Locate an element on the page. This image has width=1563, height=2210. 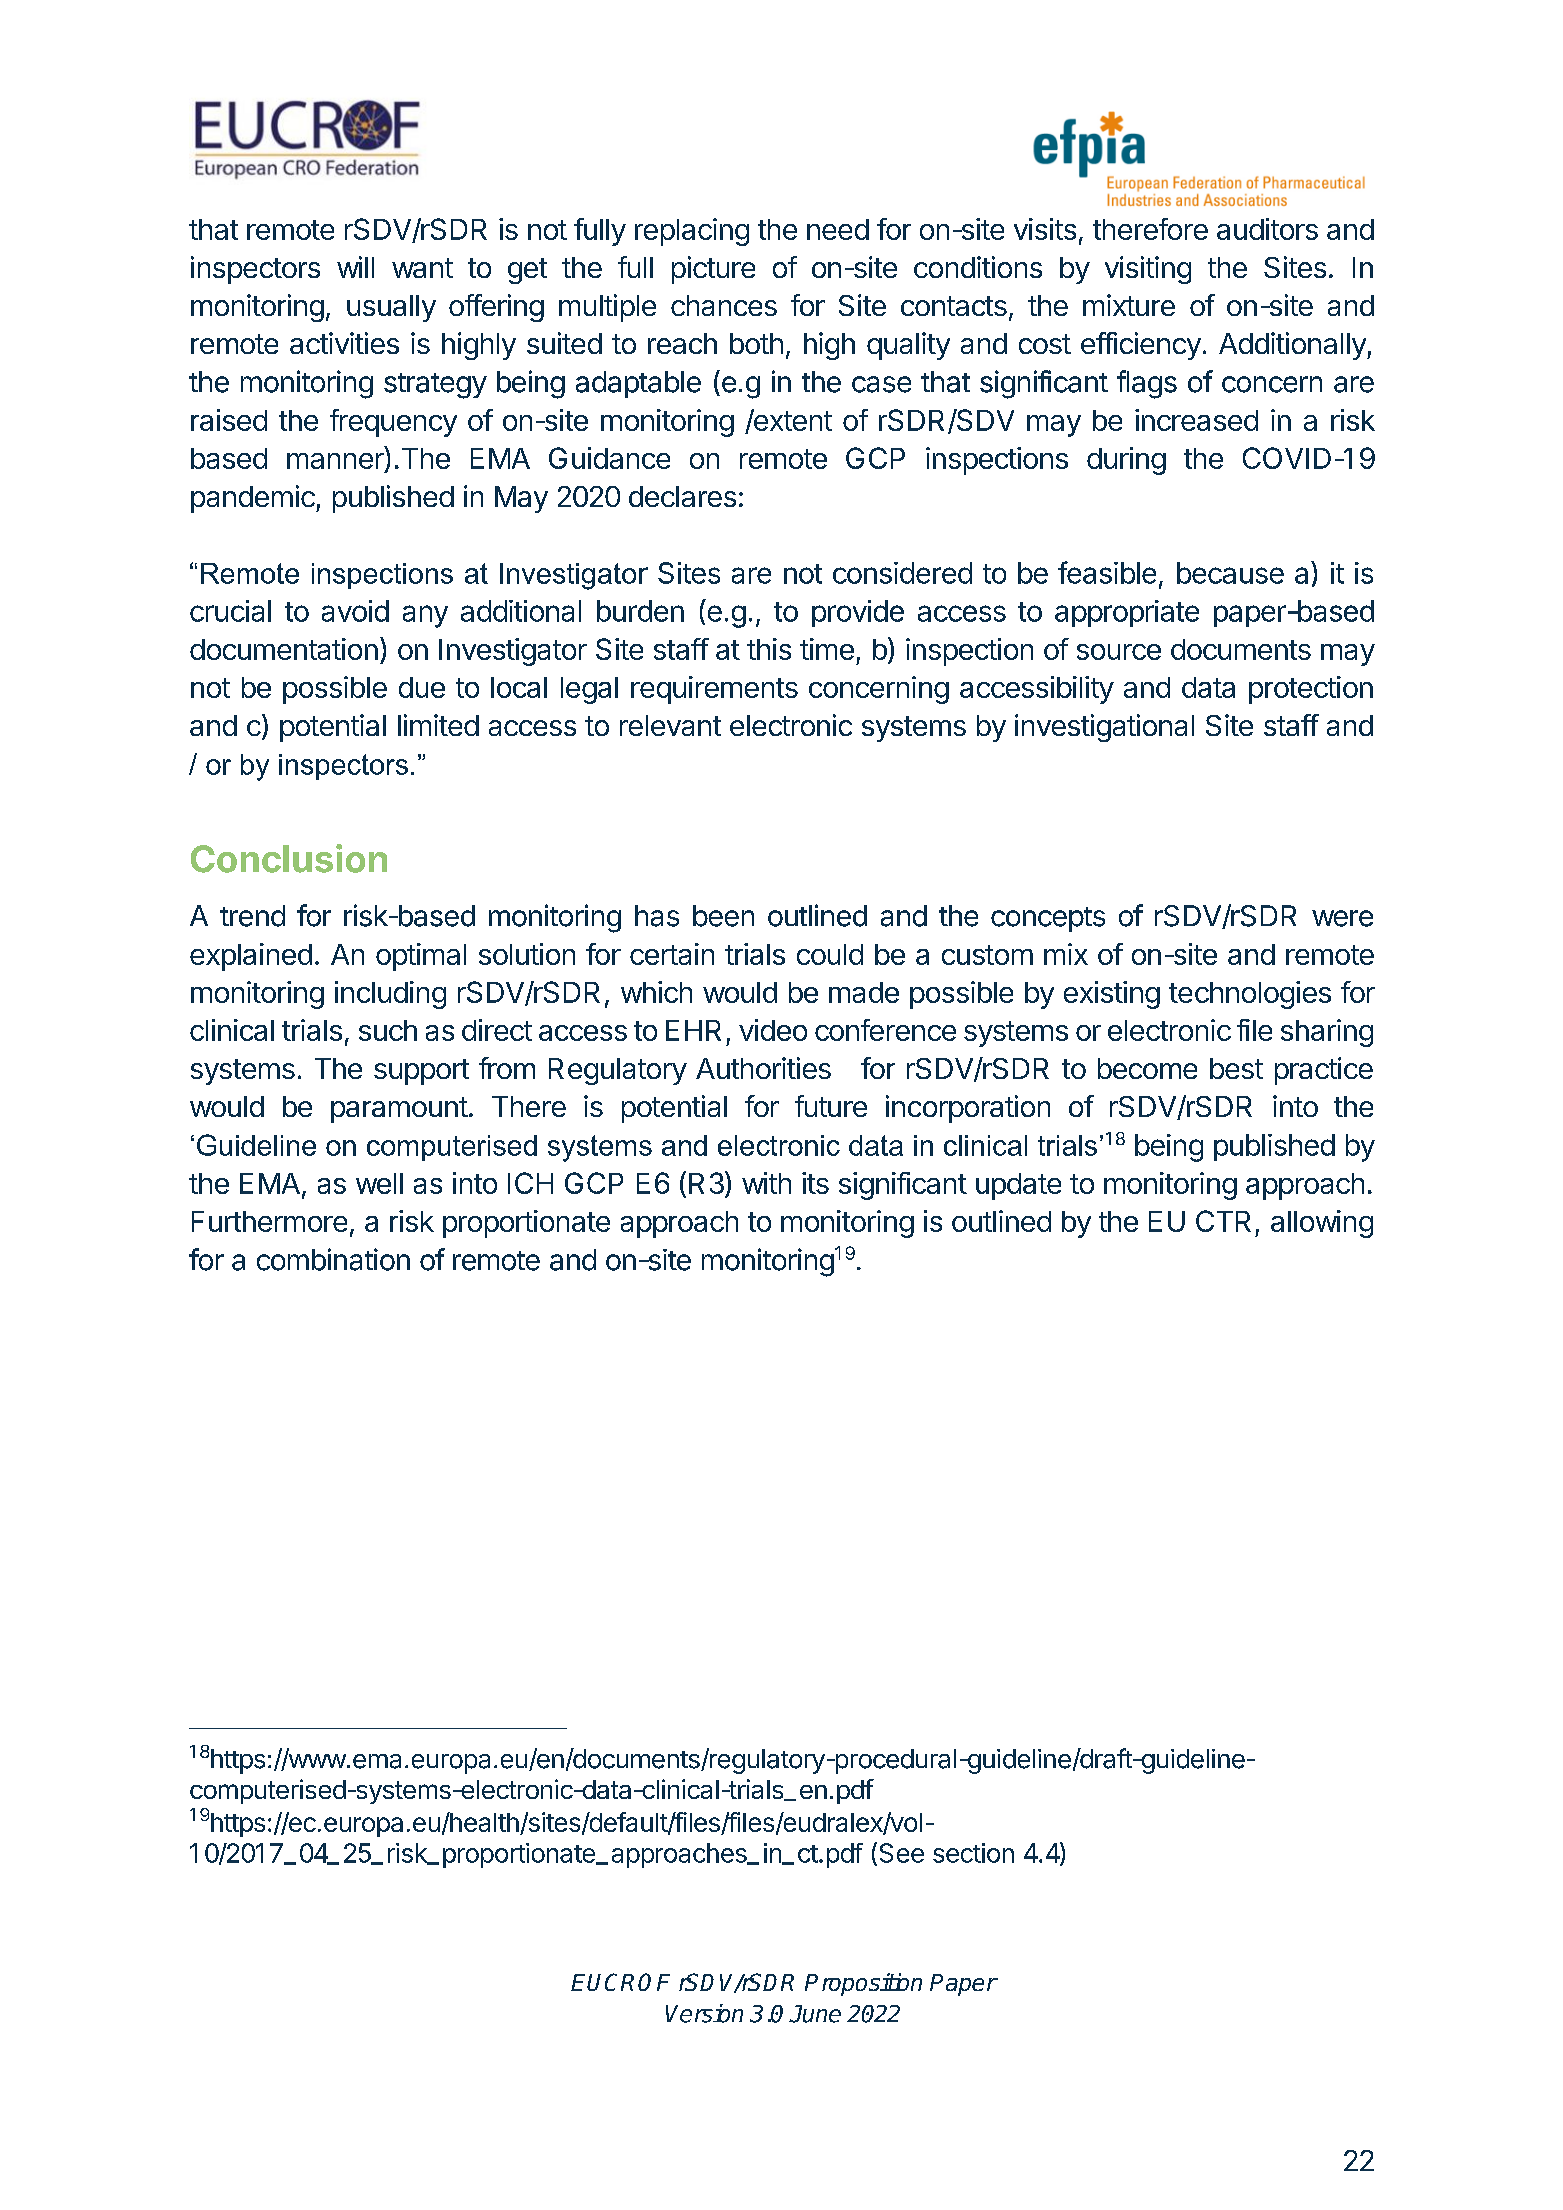
paramount is located at coordinates (399, 1110).
